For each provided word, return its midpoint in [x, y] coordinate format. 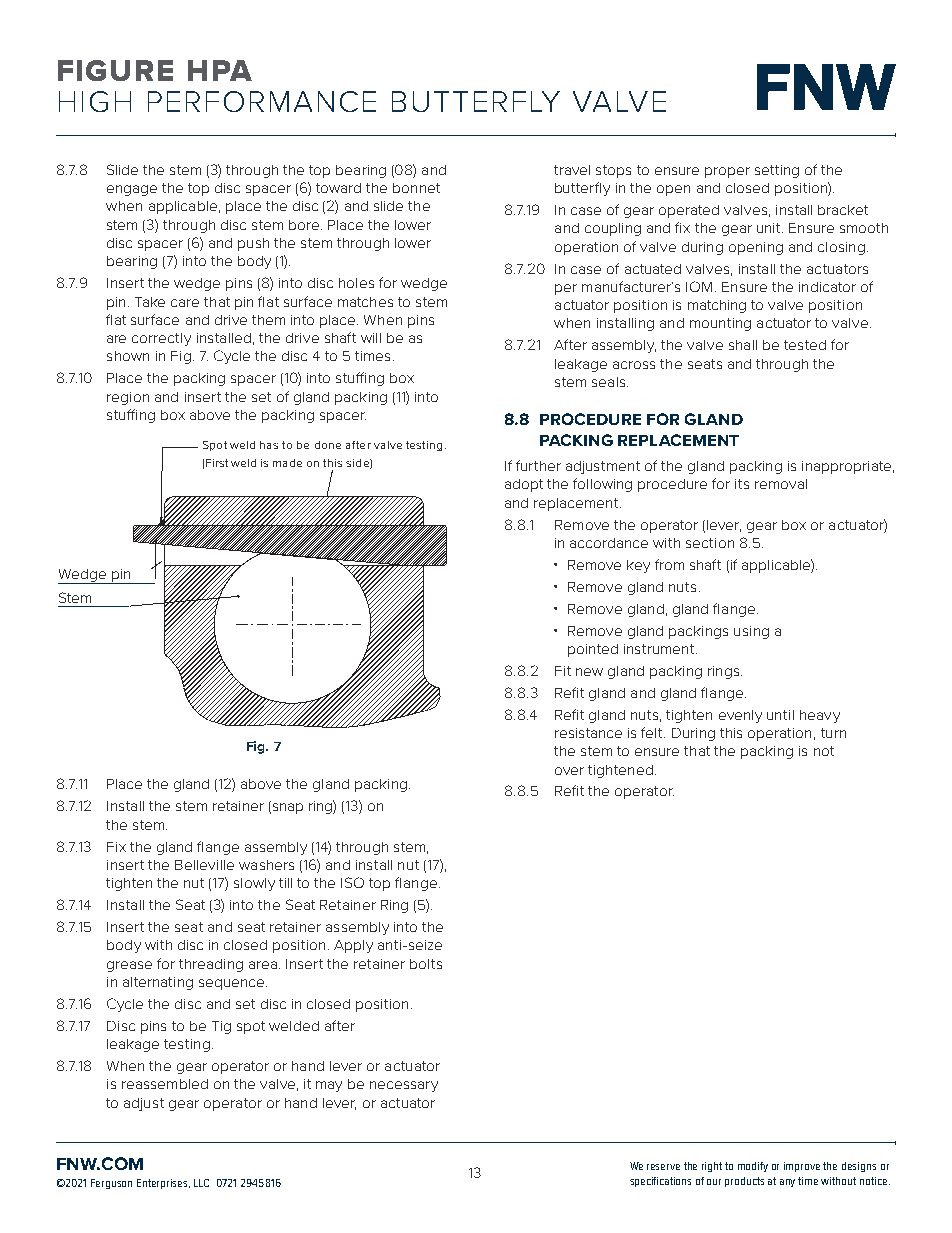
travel [572, 170]
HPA [220, 70]
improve [802, 1167]
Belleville [204, 865]
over [569, 771]
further [538, 465]
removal [781, 484]
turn [833, 733]
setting [777, 171]
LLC [201, 1183]
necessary [404, 1086]
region [128, 398]
